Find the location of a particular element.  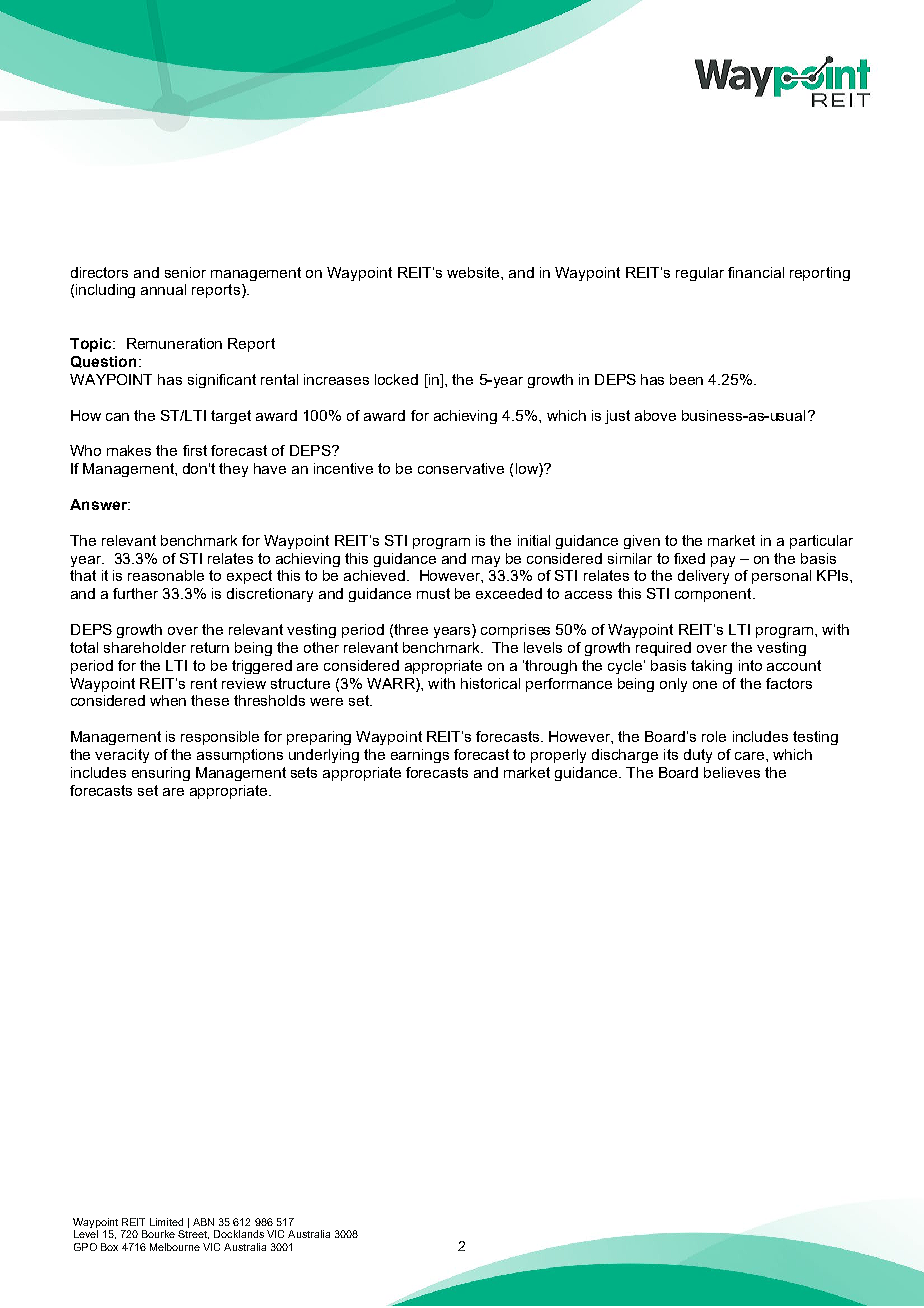

ABN is located at coordinates (203, 1222).
